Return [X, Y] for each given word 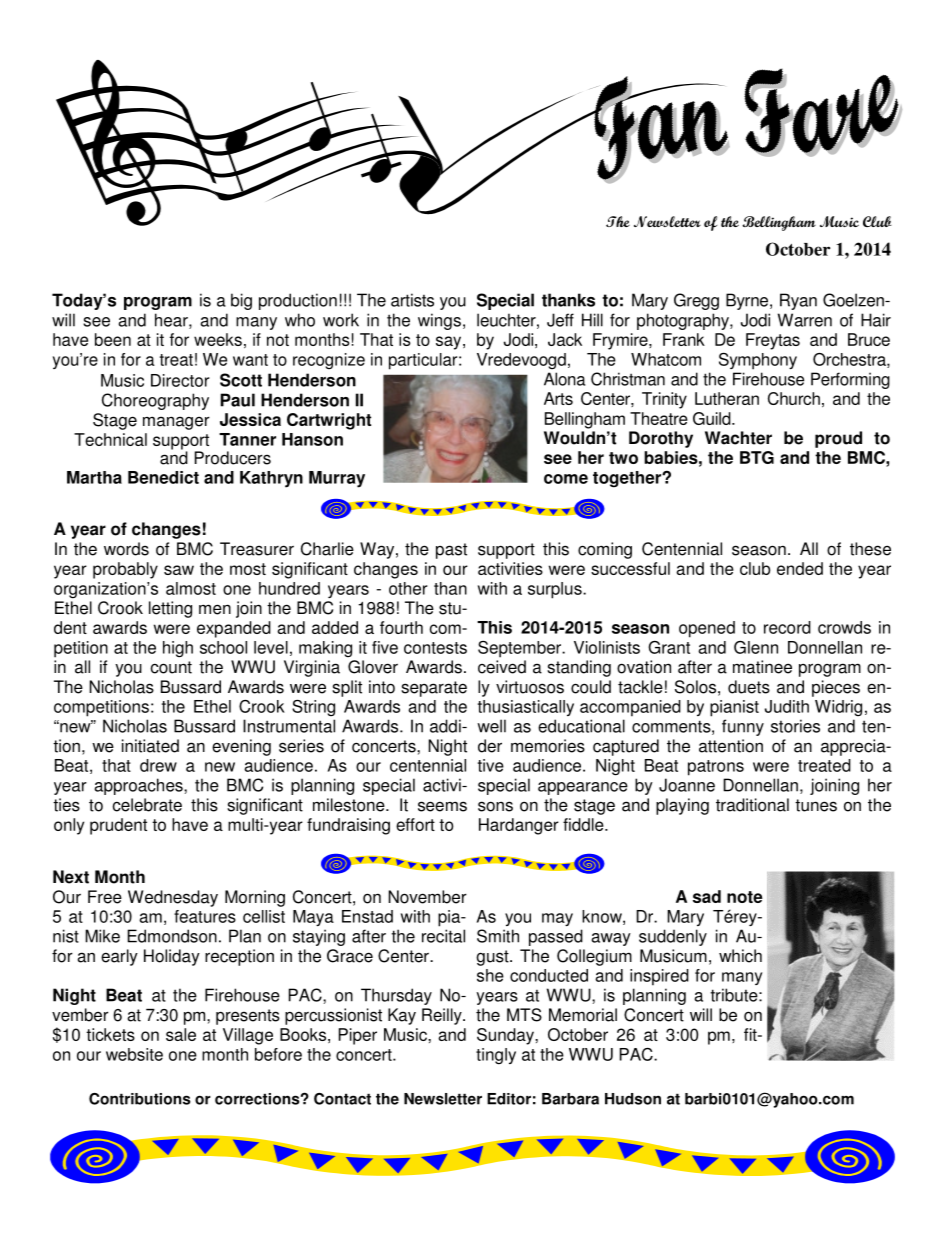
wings [439, 321]
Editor [509, 1099]
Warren [805, 320]
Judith [787, 706]
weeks [218, 339]
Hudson [633, 1099]
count [171, 667]
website [134, 1054]
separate [434, 689]
